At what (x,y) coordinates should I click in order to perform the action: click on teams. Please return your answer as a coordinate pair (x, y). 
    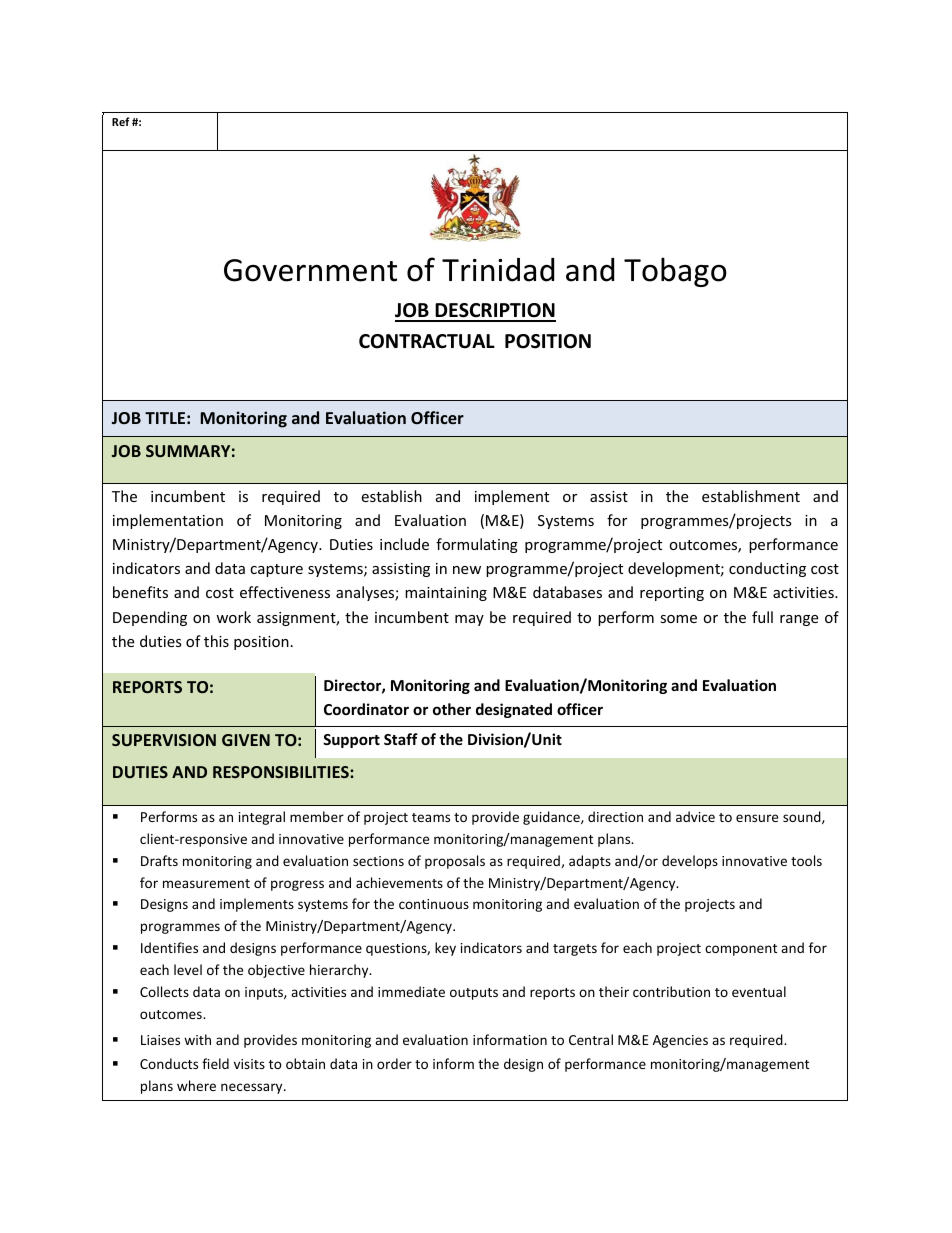
    Looking at the image, I should click on (431, 817).
